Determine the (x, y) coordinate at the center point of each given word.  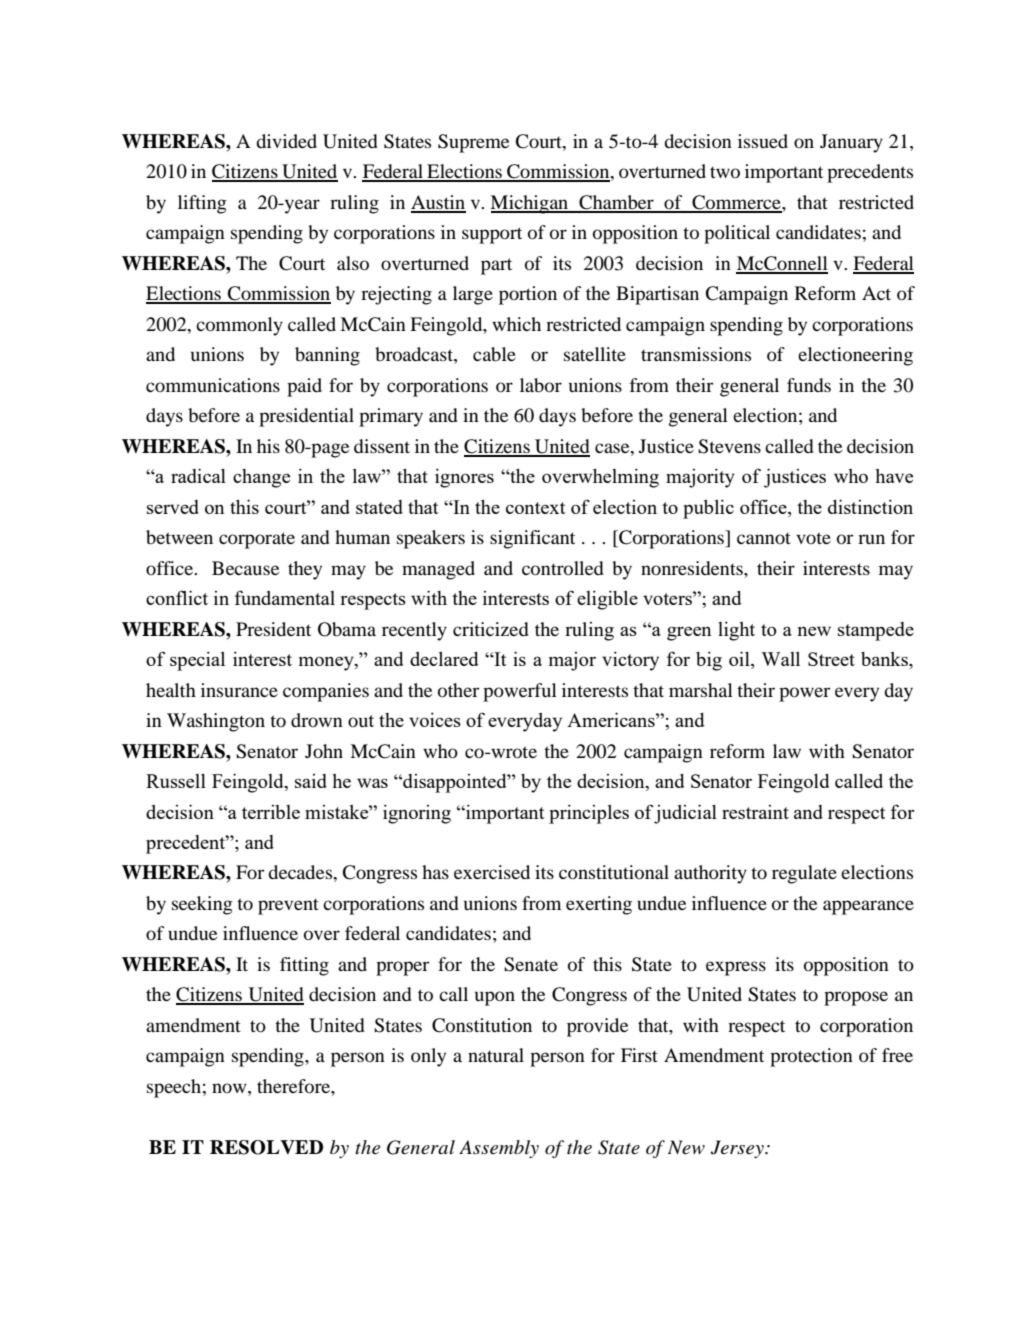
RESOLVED (266, 1147)
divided (286, 141)
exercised (492, 872)
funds (809, 385)
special (197, 661)
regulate (804, 874)
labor (541, 385)
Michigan (530, 204)
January (851, 143)
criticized (491, 629)
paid (304, 387)
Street (831, 659)
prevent (288, 906)
